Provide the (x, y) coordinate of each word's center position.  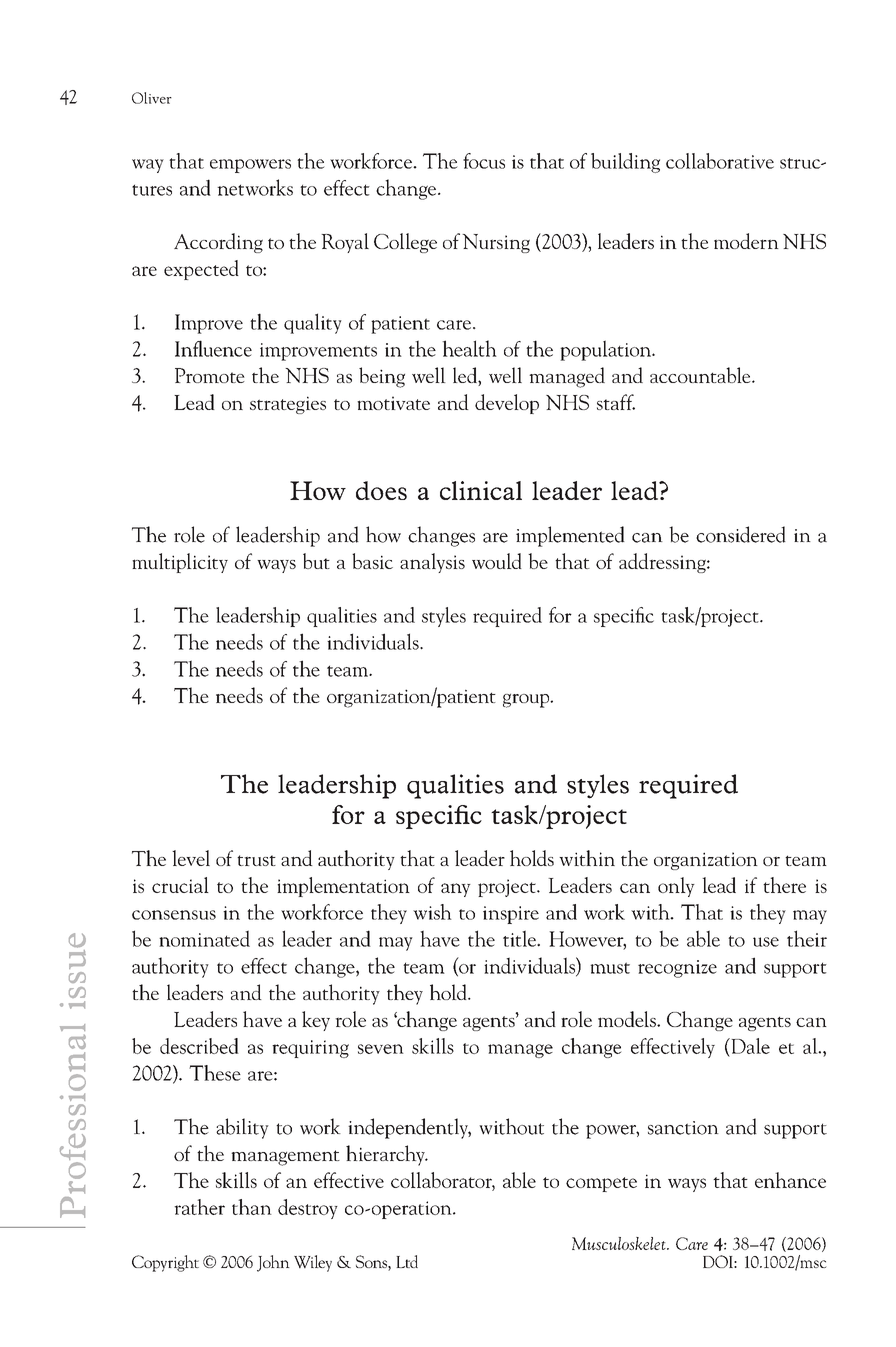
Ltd (407, 1261)
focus (484, 161)
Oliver (152, 98)
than (252, 1207)
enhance (790, 1180)
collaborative (720, 161)
